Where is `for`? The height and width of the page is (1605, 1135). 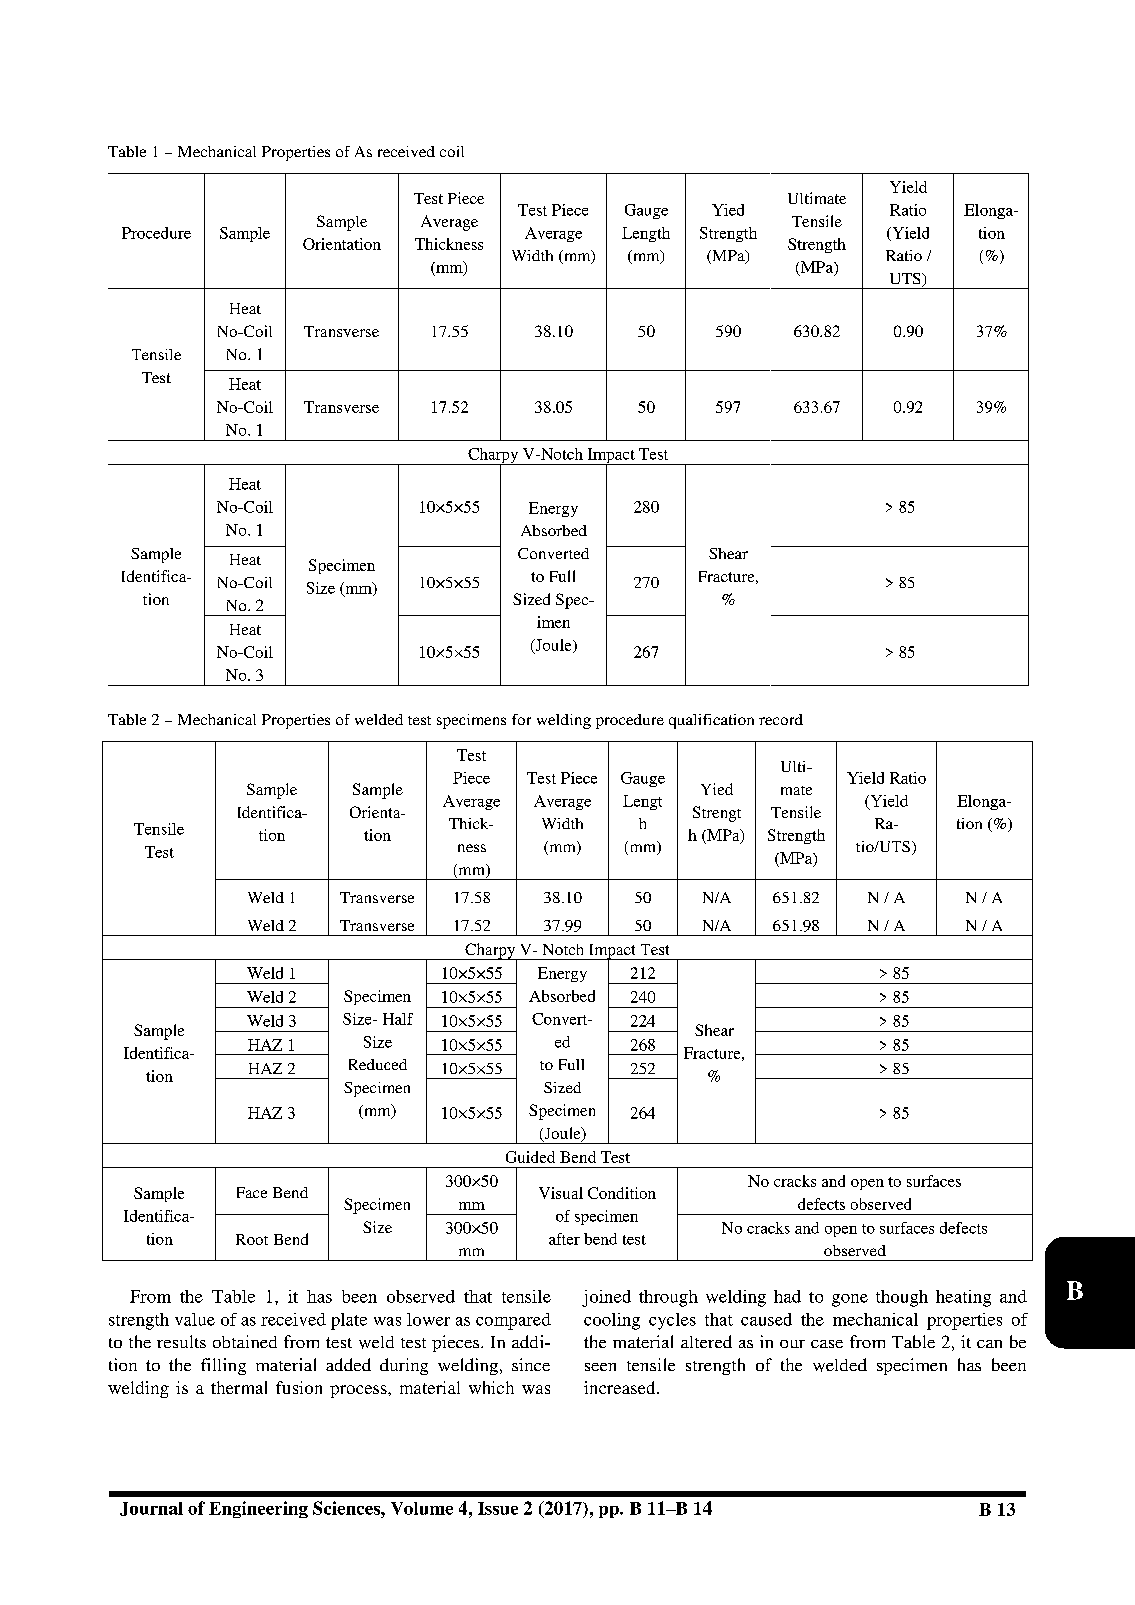
for is located at coordinates (521, 719).
